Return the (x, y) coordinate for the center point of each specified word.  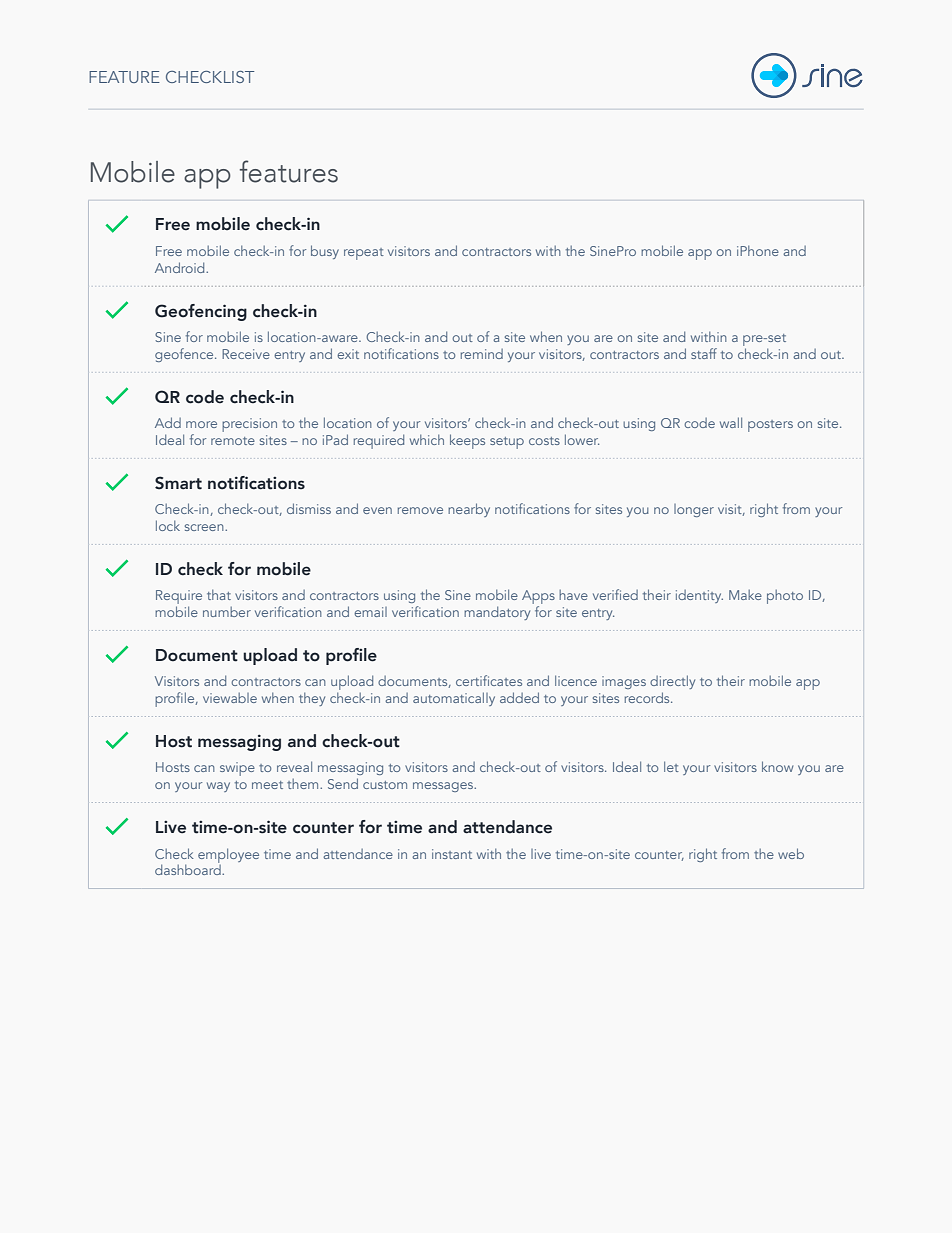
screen (205, 527)
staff (704, 353)
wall (731, 422)
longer (694, 510)
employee (228, 855)
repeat (364, 254)
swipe (237, 769)
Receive (246, 354)
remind (482, 354)
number (227, 612)
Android (181, 267)
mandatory (497, 613)
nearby (469, 510)
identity (699, 596)
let (671, 766)
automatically (454, 699)
